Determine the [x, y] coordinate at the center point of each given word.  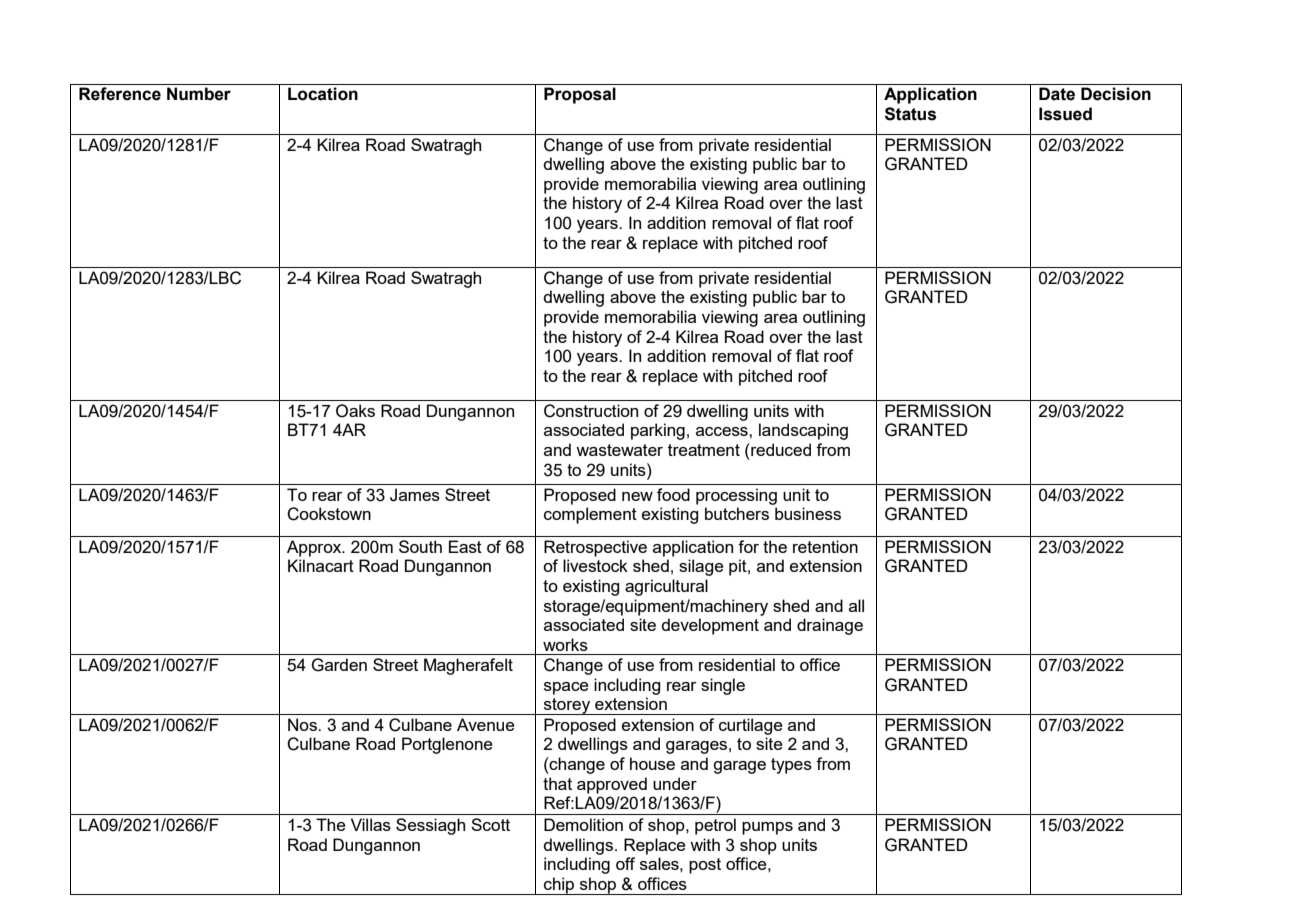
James [415, 495]
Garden [339, 665]
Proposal [580, 95]
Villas [371, 824]
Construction [591, 411]
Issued [1065, 114]
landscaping [803, 431]
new [637, 496]
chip [559, 886]
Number [199, 94]
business [808, 513]
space [566, 688]
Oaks [355, 411]
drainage [830, 626]
